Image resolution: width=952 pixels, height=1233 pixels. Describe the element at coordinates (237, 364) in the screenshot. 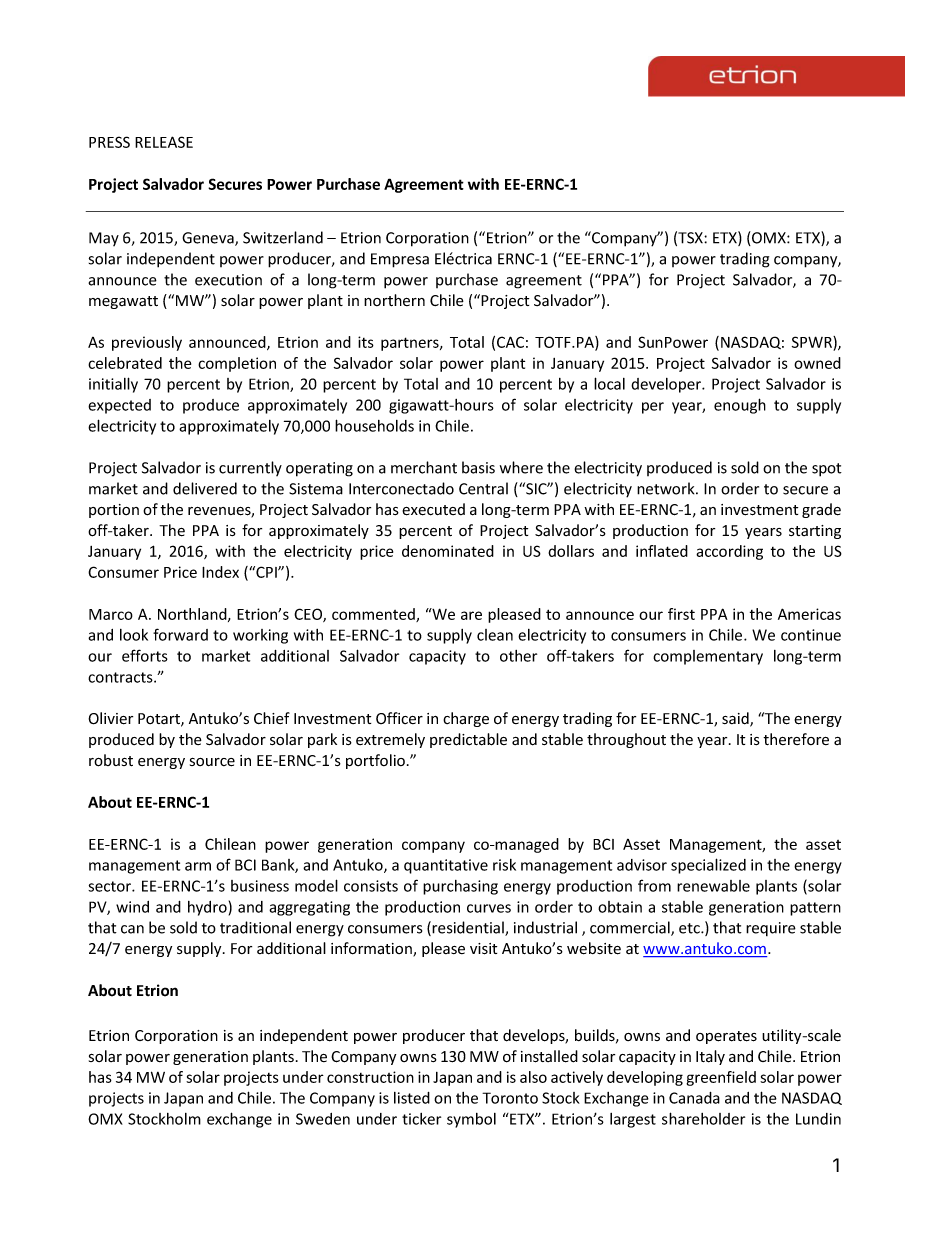

I see `completion` at that location.
